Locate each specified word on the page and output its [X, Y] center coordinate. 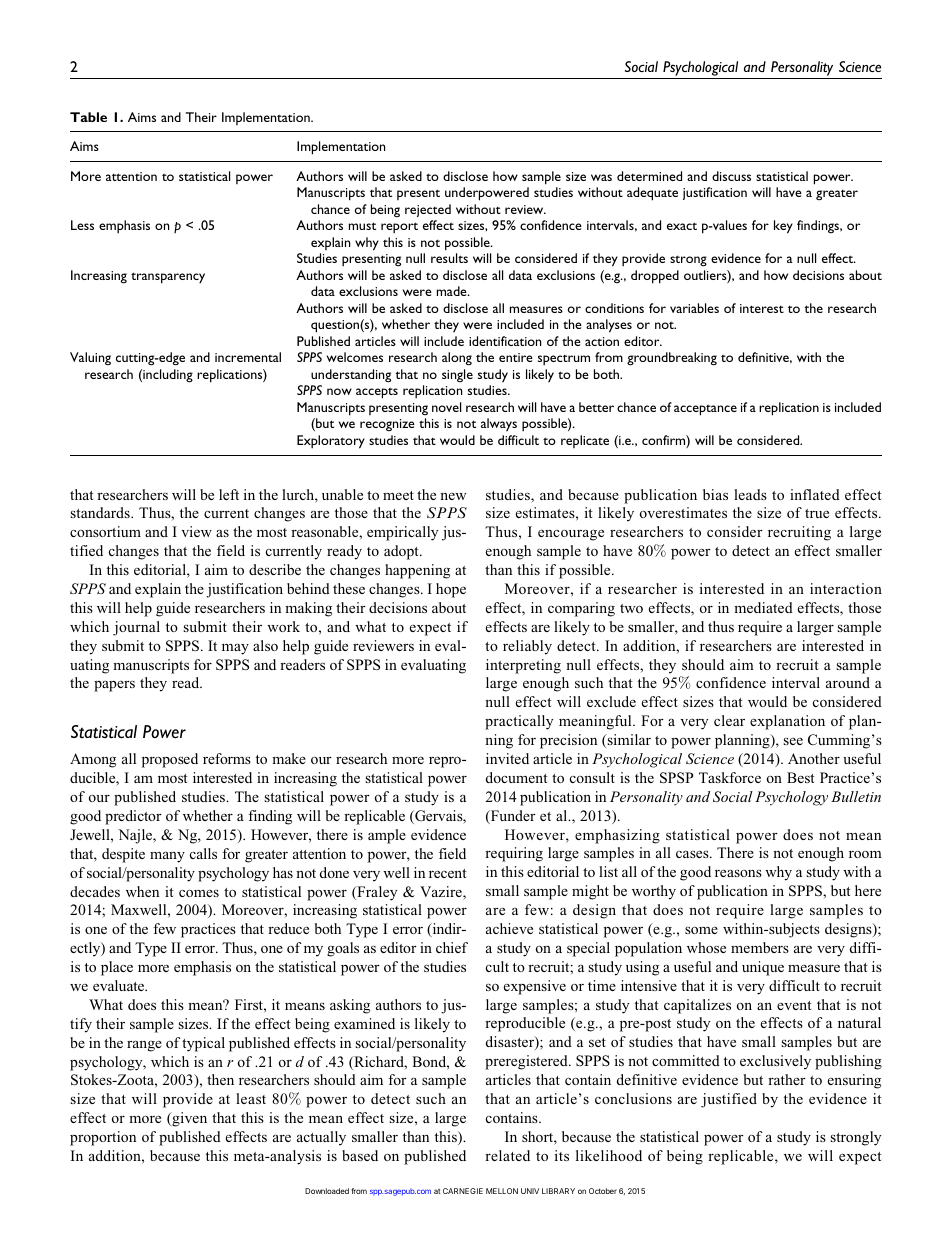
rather [787, 1079]
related [507, 1155]
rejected [428, 210]
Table [88, 117]
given [188, 1119]
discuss [731, 176]
